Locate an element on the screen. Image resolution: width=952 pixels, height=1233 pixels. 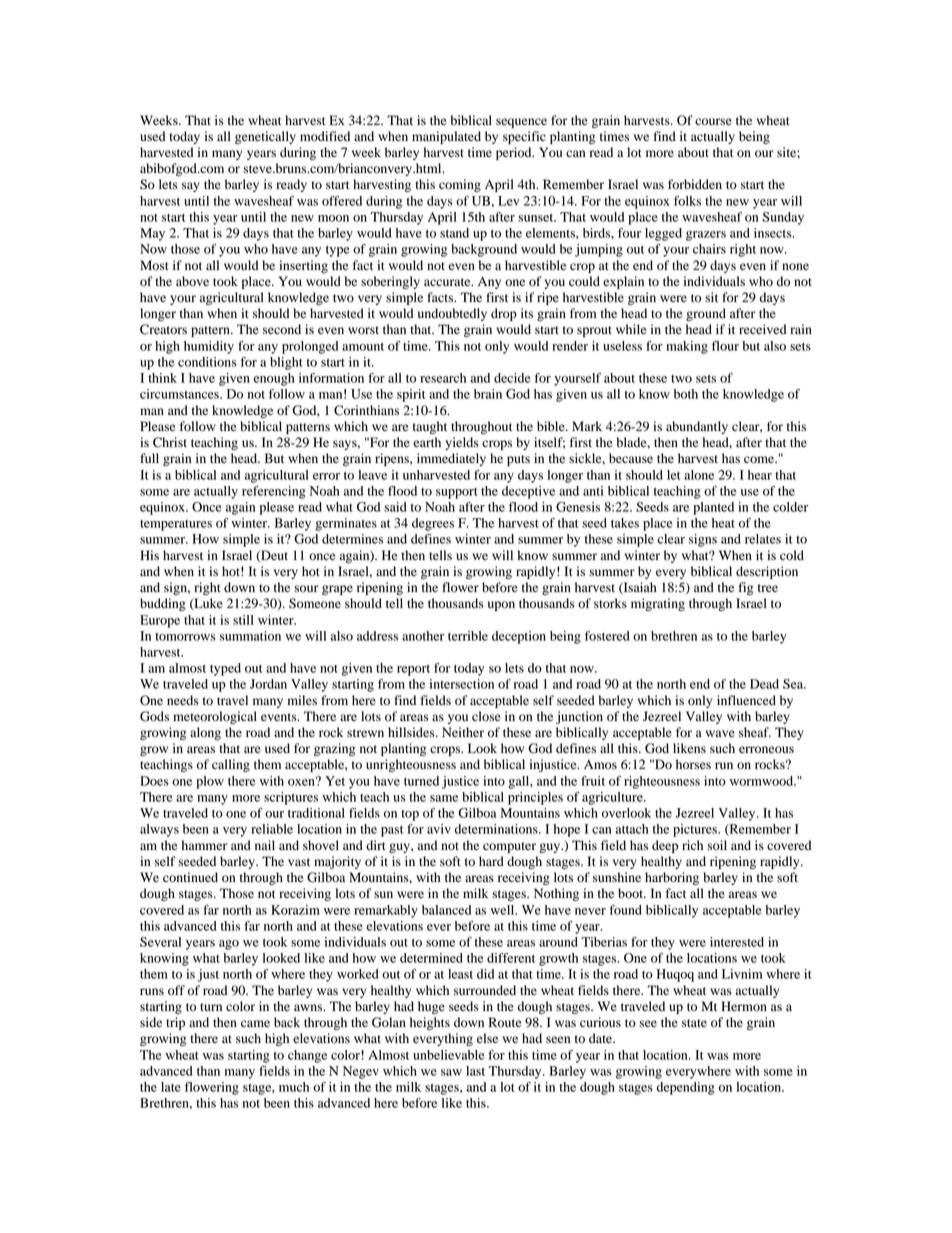
hammer is located at coordinates (204, 845).
